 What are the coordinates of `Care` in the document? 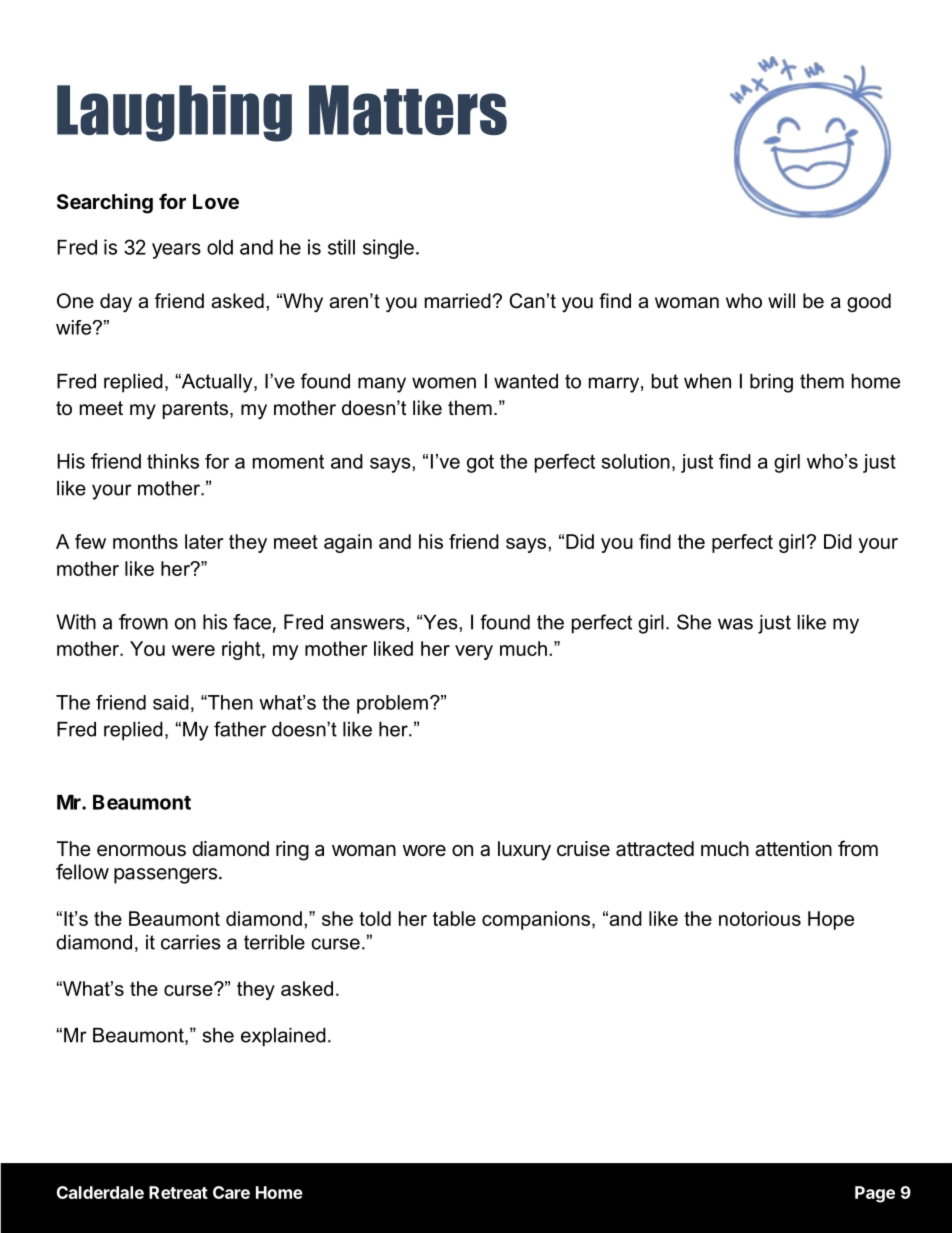 It's located at (231, 1192).
